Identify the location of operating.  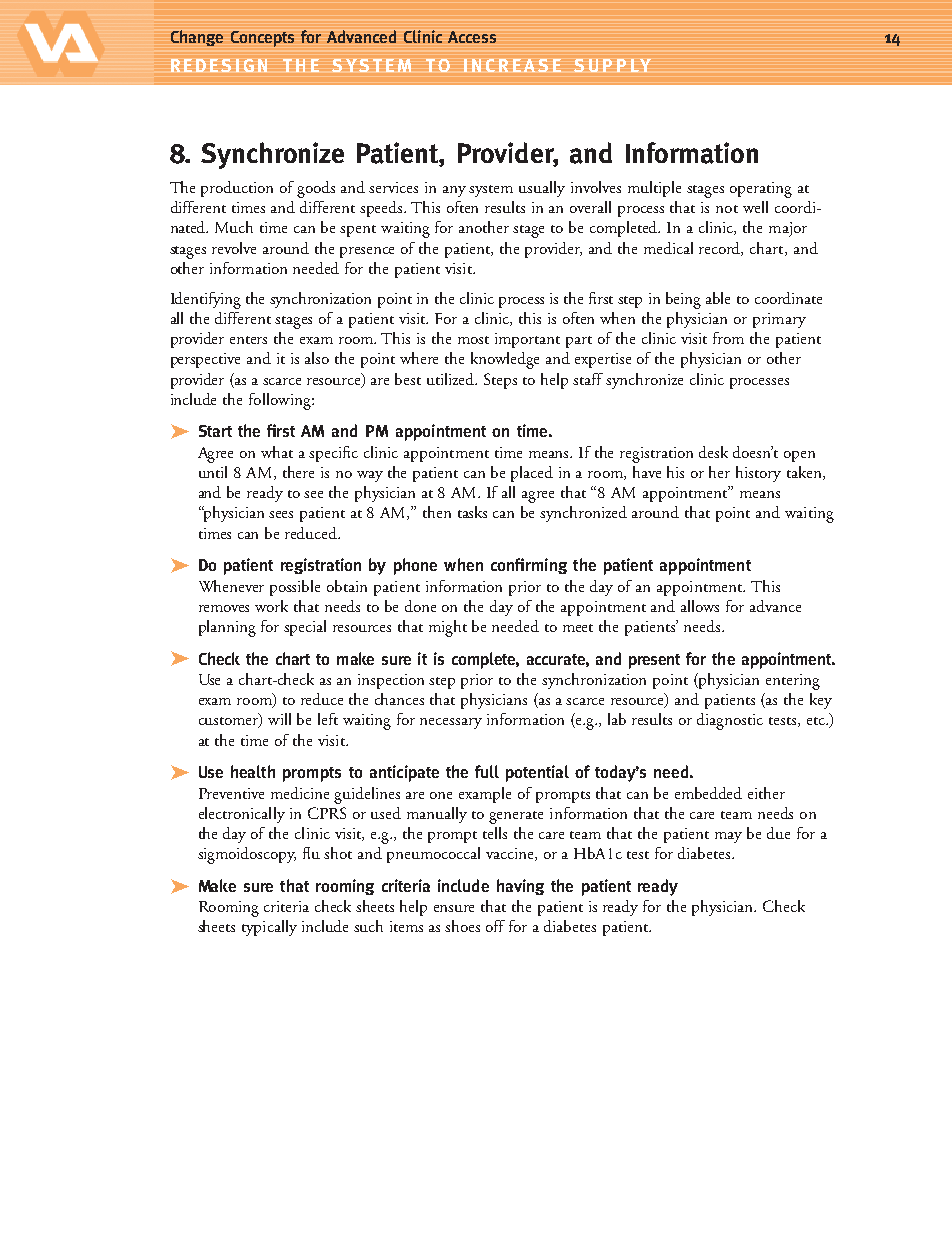
(761, 190).
